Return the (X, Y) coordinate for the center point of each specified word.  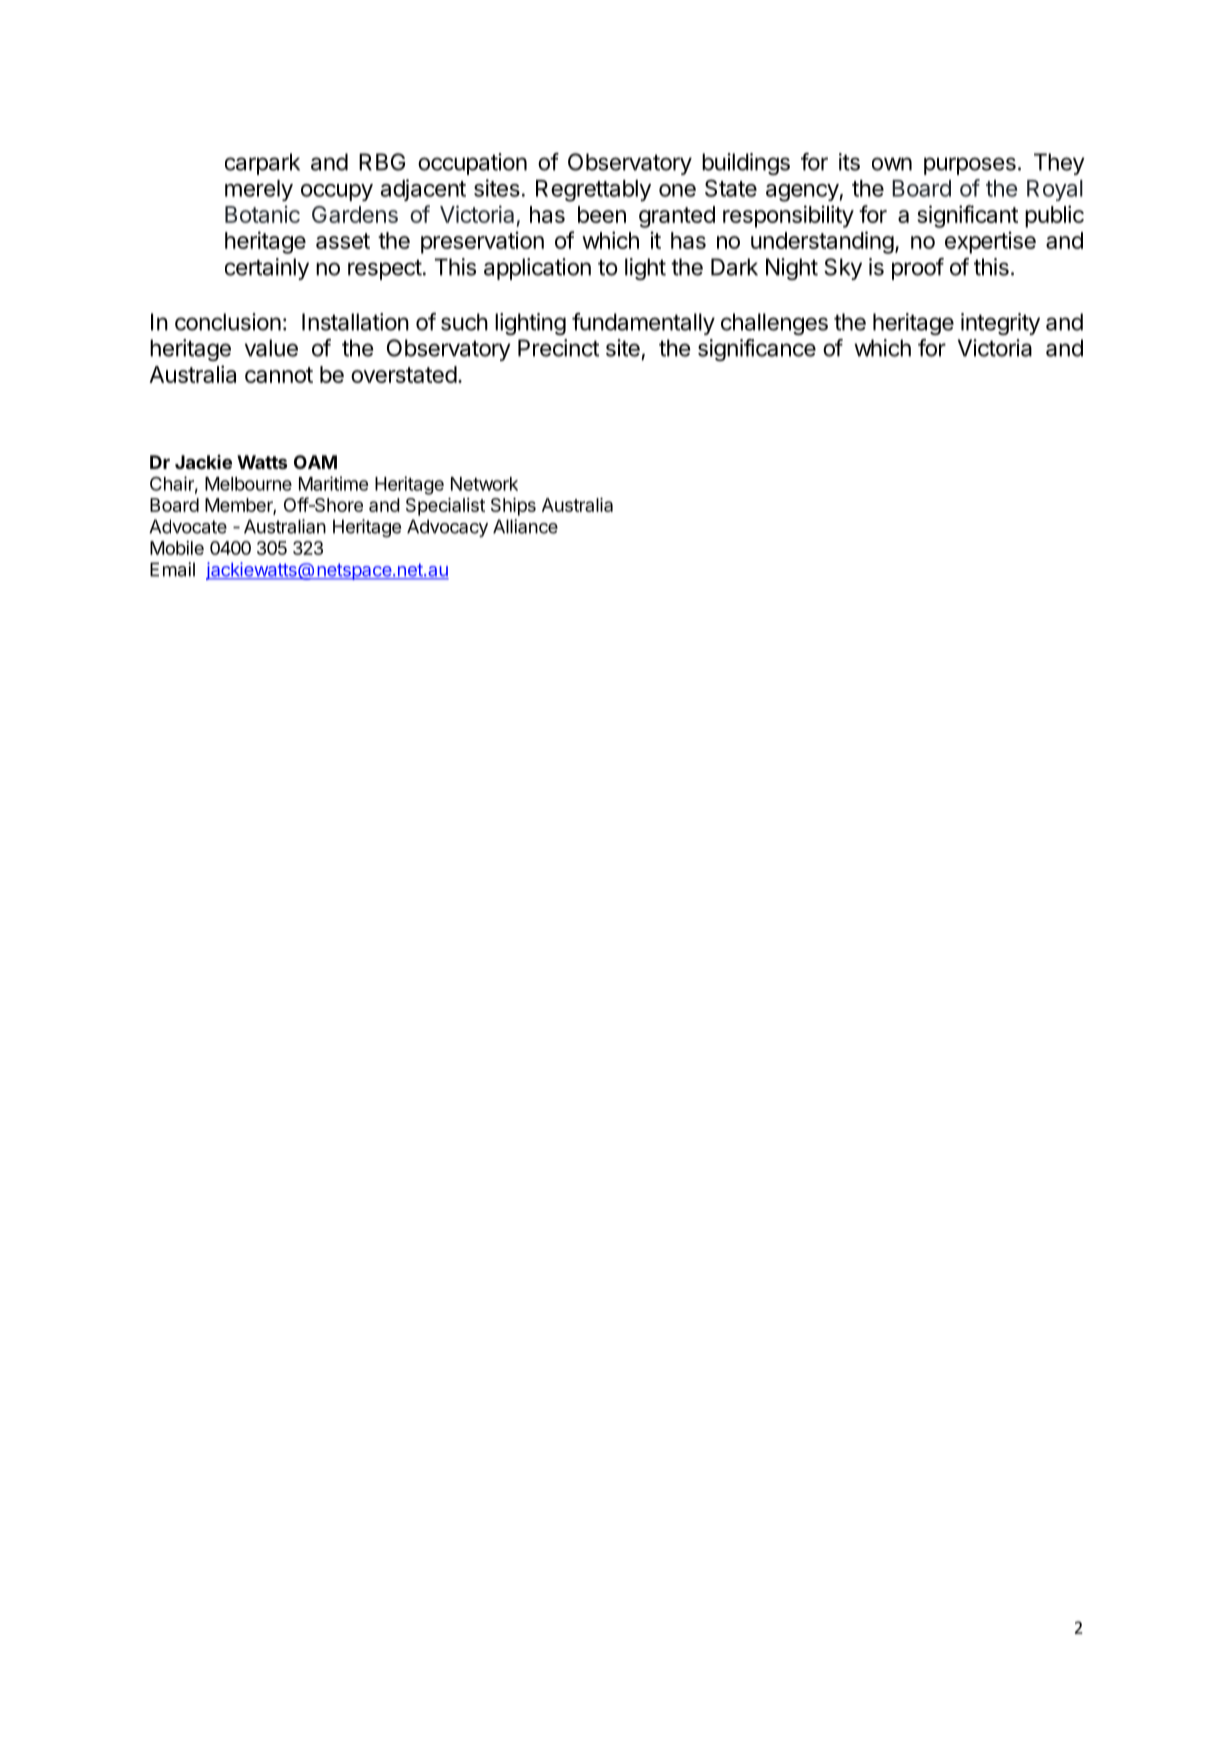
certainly (267, 269)
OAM (315, 462)
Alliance (525, 526)
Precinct (558, 348)
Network (484, 484)
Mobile (177, 548)
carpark (262, 164)
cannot (279, 375)
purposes (970, 166)
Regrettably (593, 191)
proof (918, 269)
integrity (1000, 324)
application (537, 269)
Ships (513, 507)
